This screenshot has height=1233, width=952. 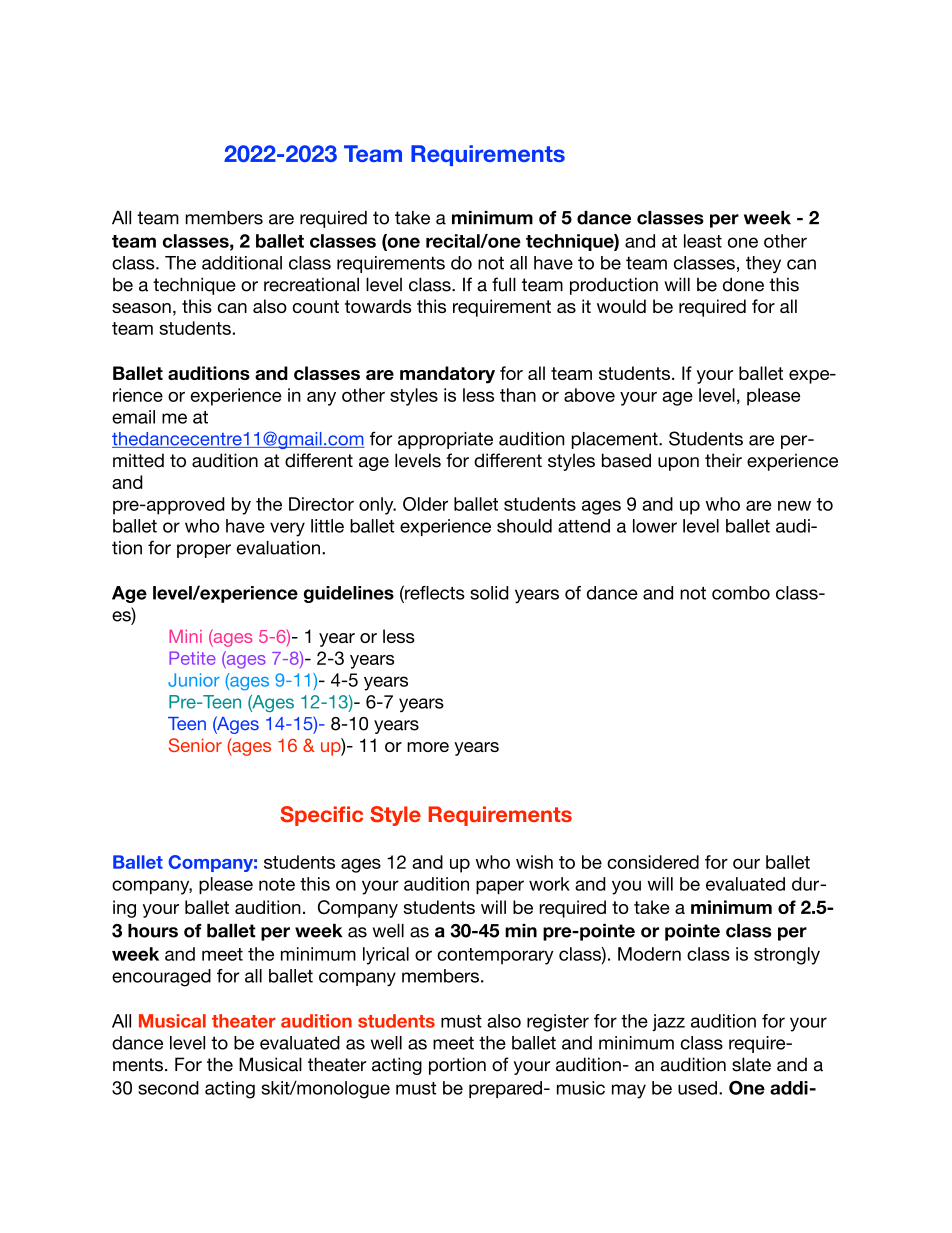 What do you see at coordinates (723, 460) in the screenshot?
I see `their` at bounding box center [723, 460].
